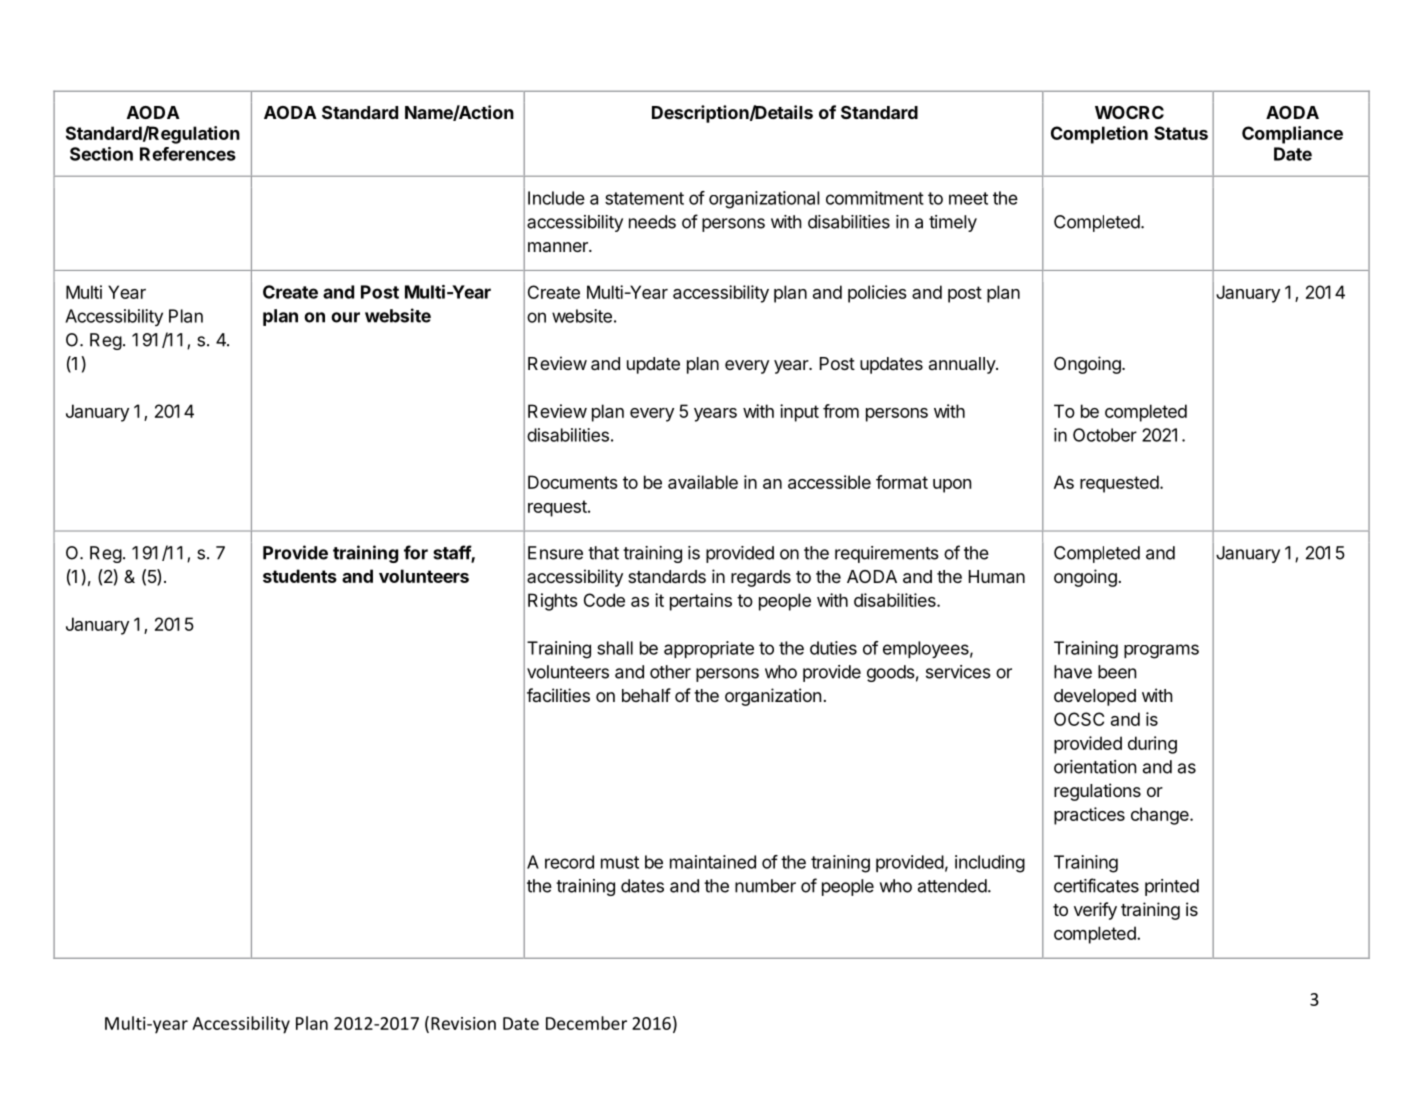 Image resolution: width=1423 pixels, height=1100 pixels. I want to click on our, so click(345, 317).
